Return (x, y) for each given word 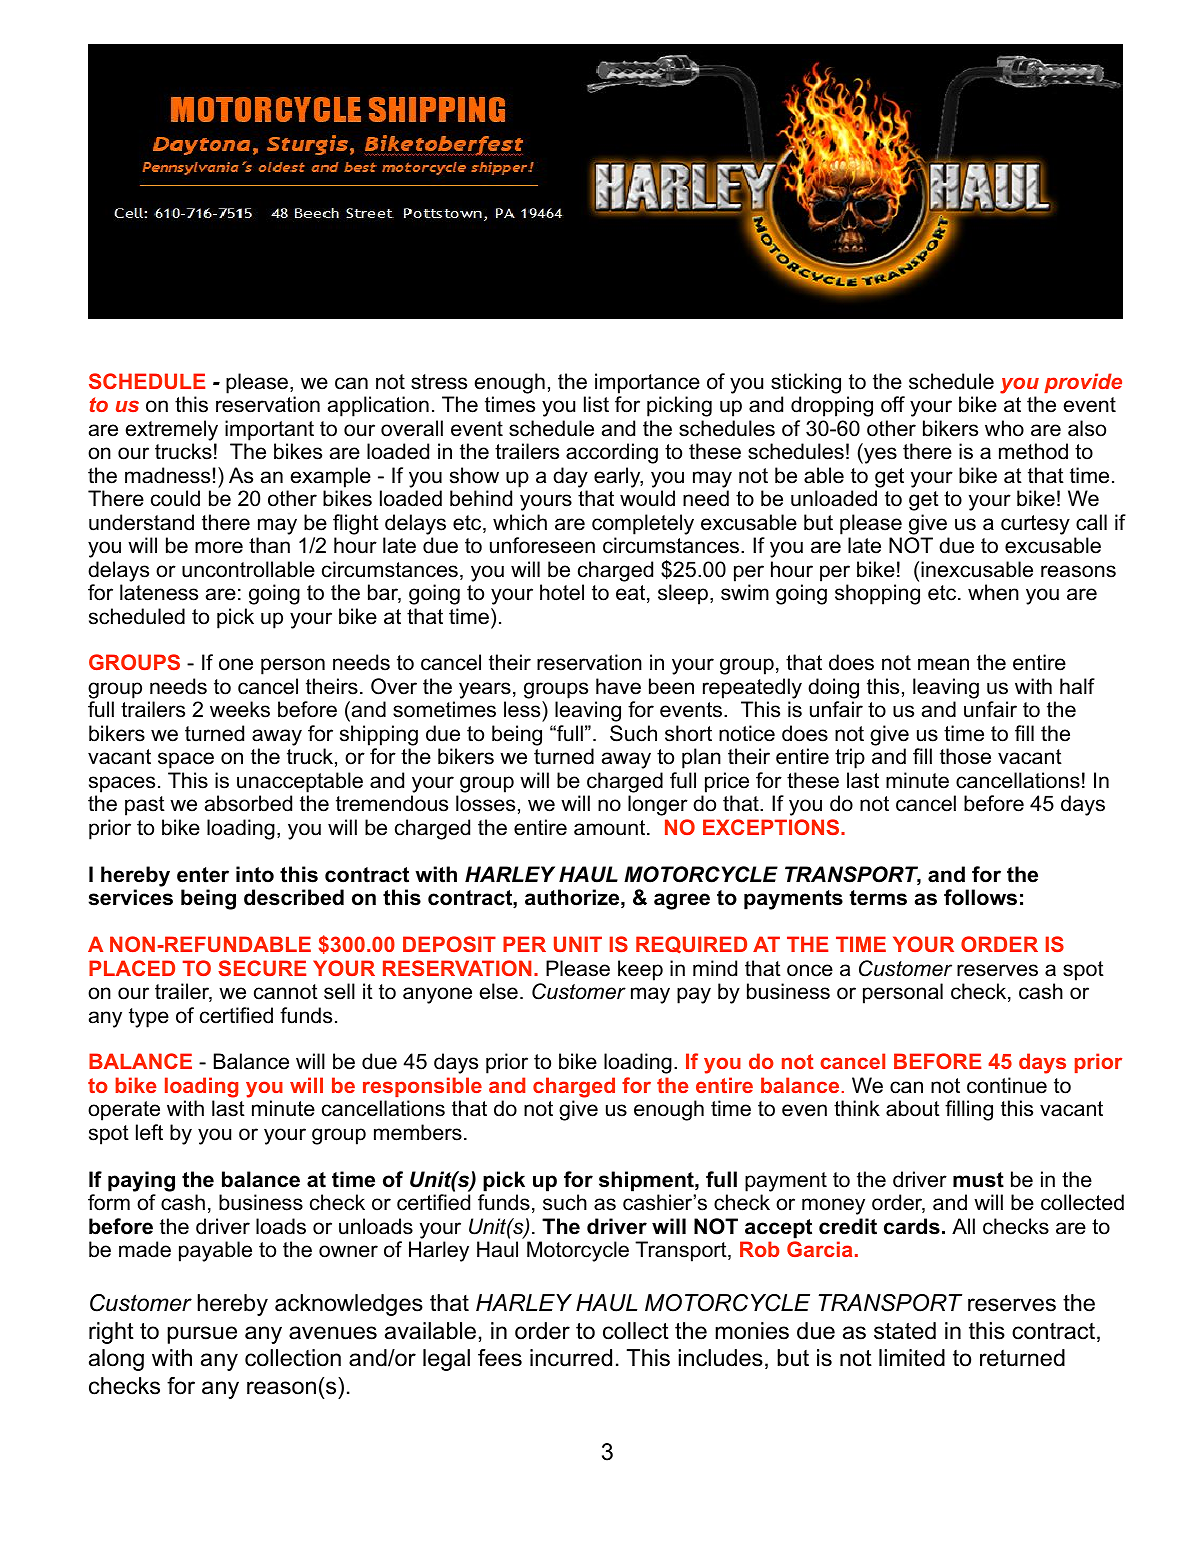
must (978, 1180)
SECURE (262, 968)
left (149, 1132)
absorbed (248, 803)
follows (980, 897)
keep (640, 970)
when (993, 592)
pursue (202, 1335)
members (418, 1132)
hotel (562, 592)
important (269, 430)
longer (658, 805)
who (1004, 428)
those (965, 756)
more (219, 547)
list (596, 404)
